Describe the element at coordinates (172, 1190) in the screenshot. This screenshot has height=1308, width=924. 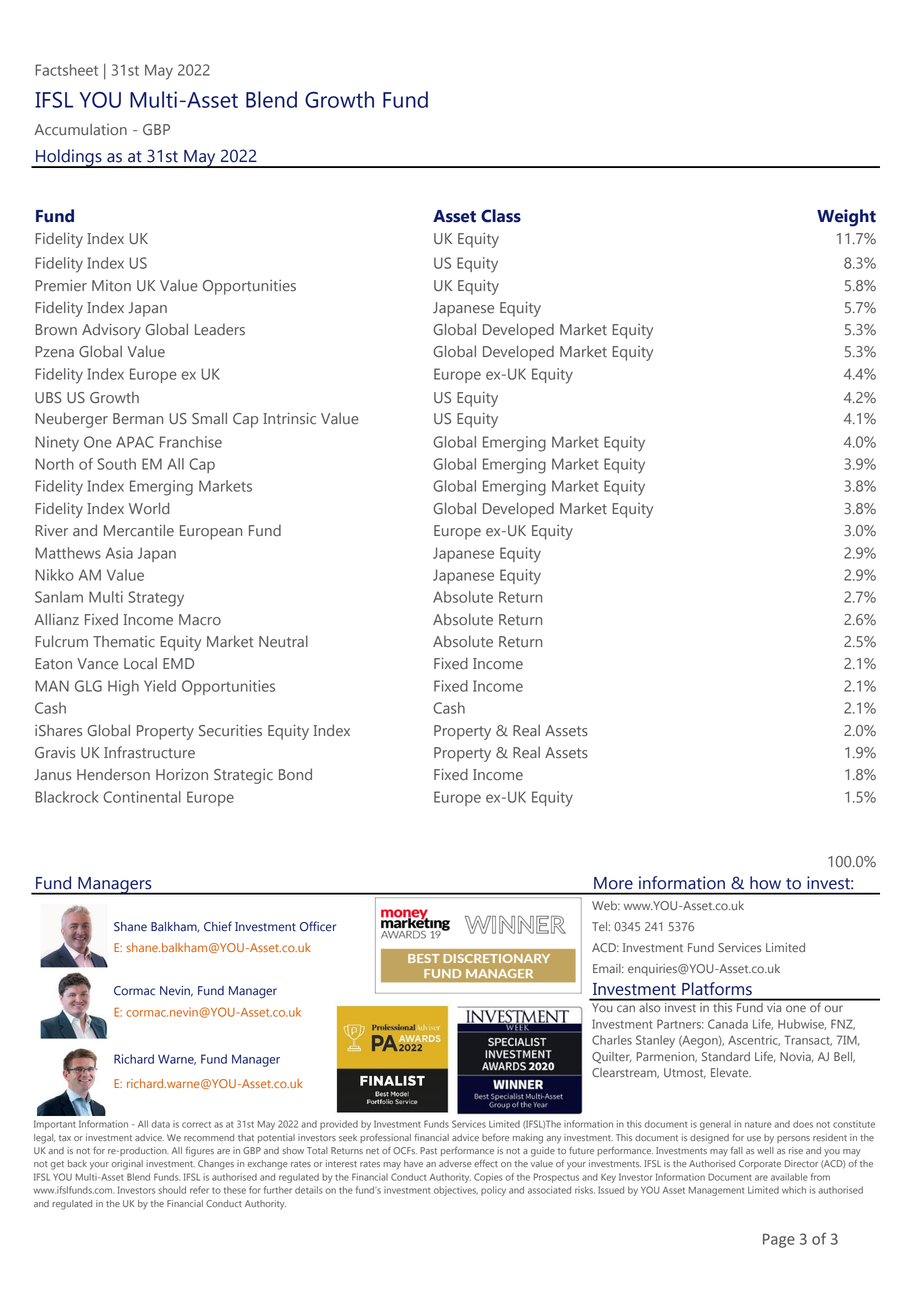
I see `should` at that location.
